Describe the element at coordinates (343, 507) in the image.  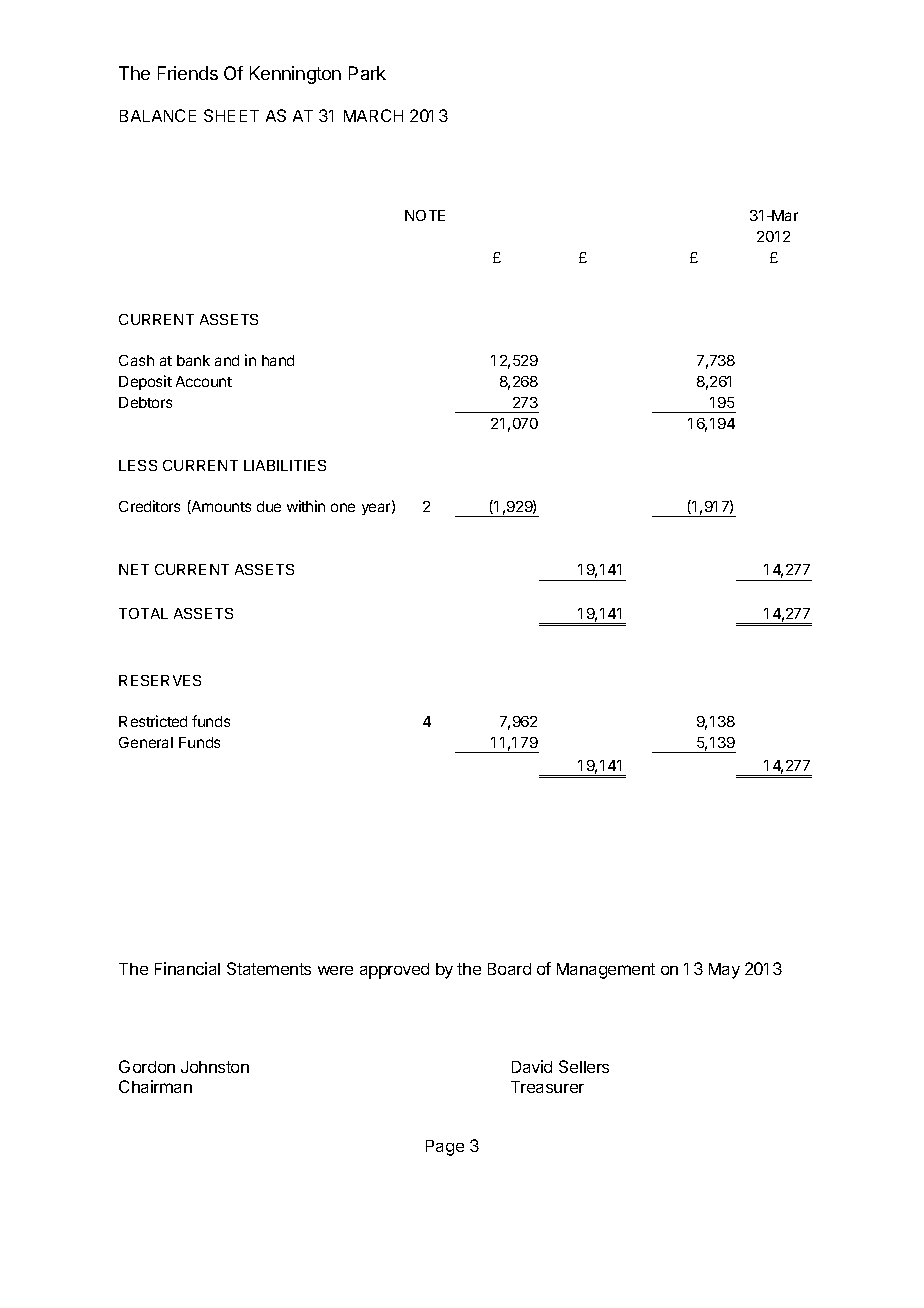
I see `one` at that location.
